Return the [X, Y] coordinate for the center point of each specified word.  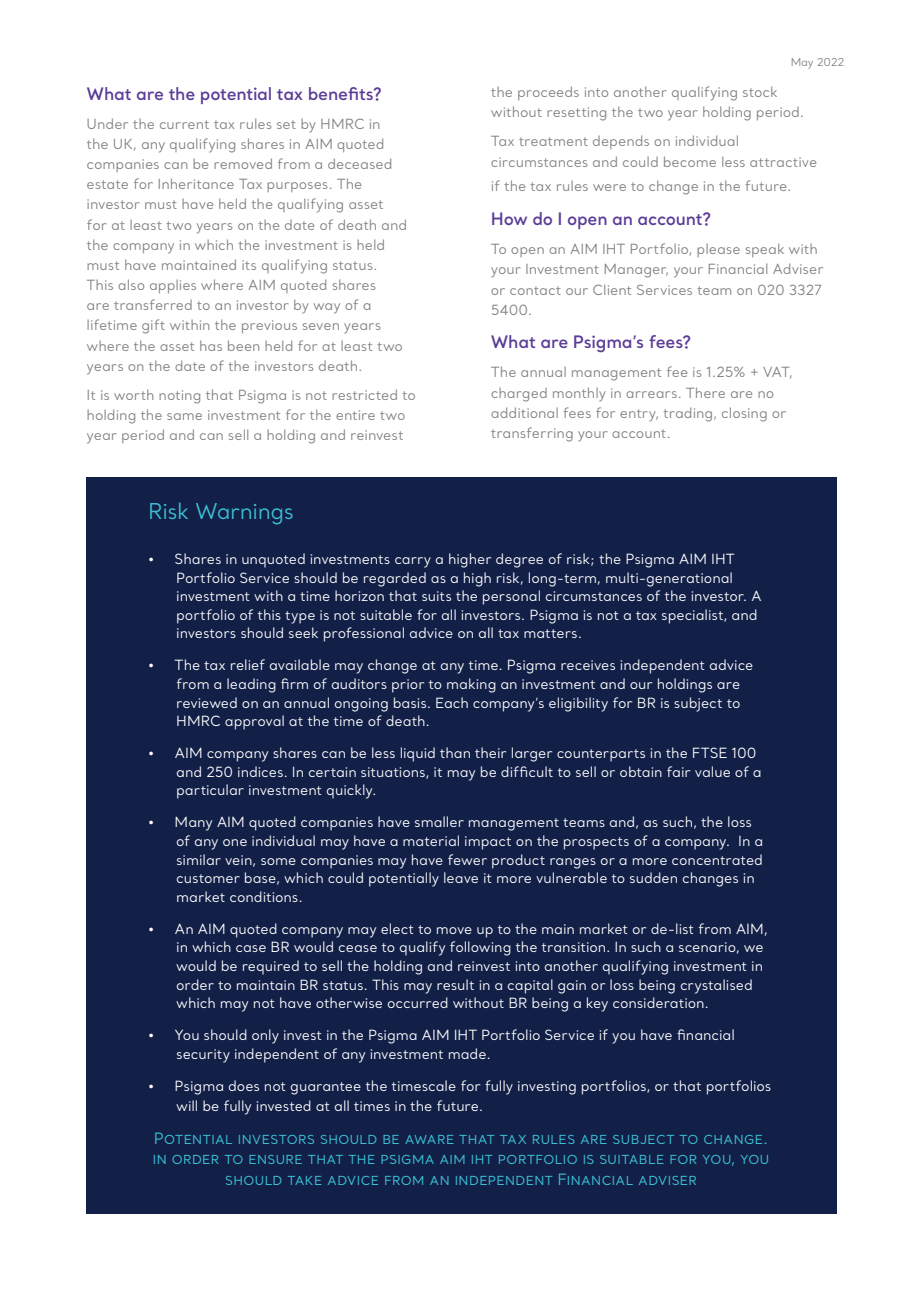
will [186, 1105]
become [690, 161]
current [184, 124]
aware [429, 1139]
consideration [658, 1002]
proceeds [548, 93]
